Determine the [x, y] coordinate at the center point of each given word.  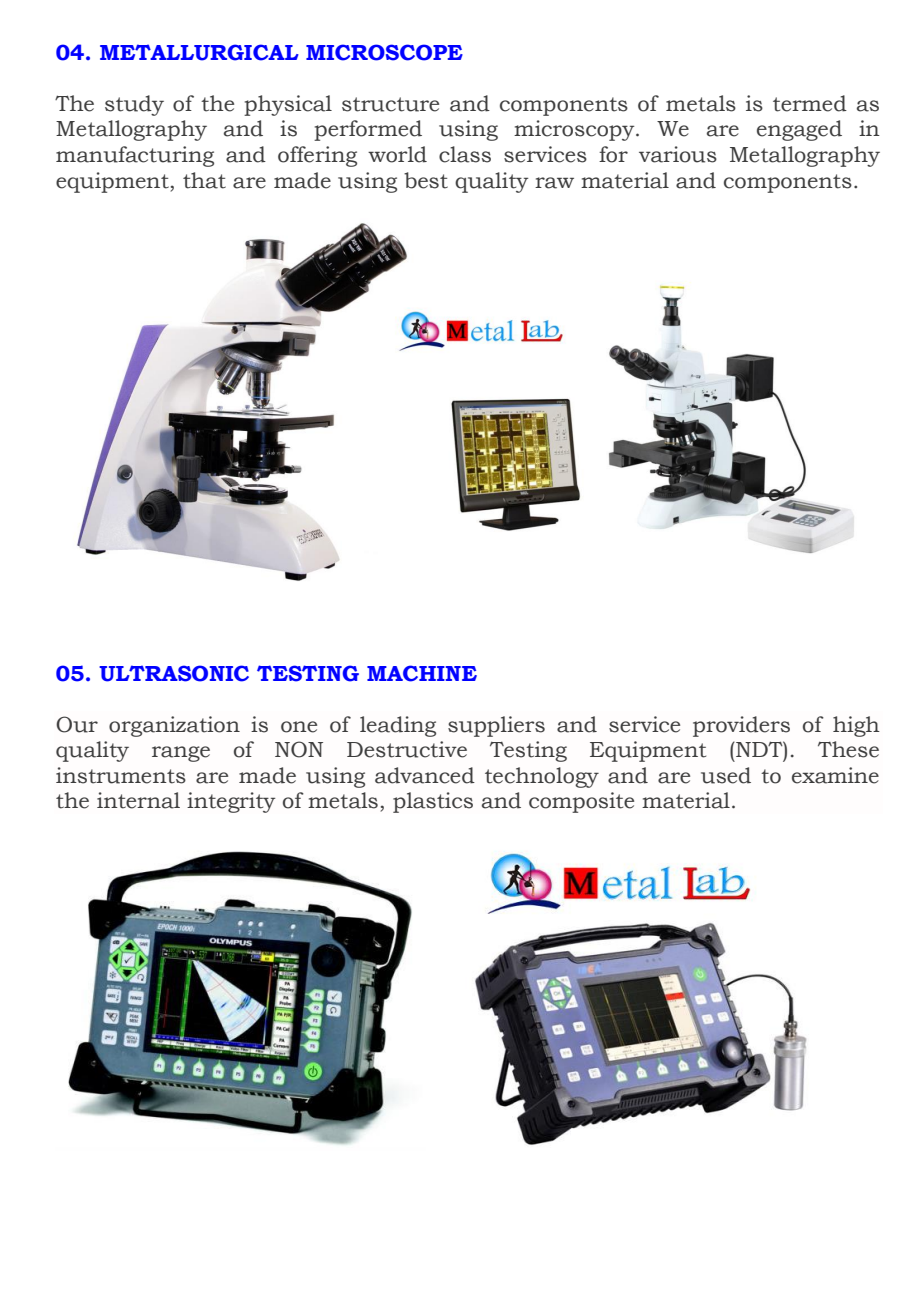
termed [810, 103]
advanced [425, 775]
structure [390, 104]
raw [554, 183]
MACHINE [422, 673]
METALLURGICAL [199, 52]
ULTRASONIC [174, 673]
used [726, 775]
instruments [121, 775]
